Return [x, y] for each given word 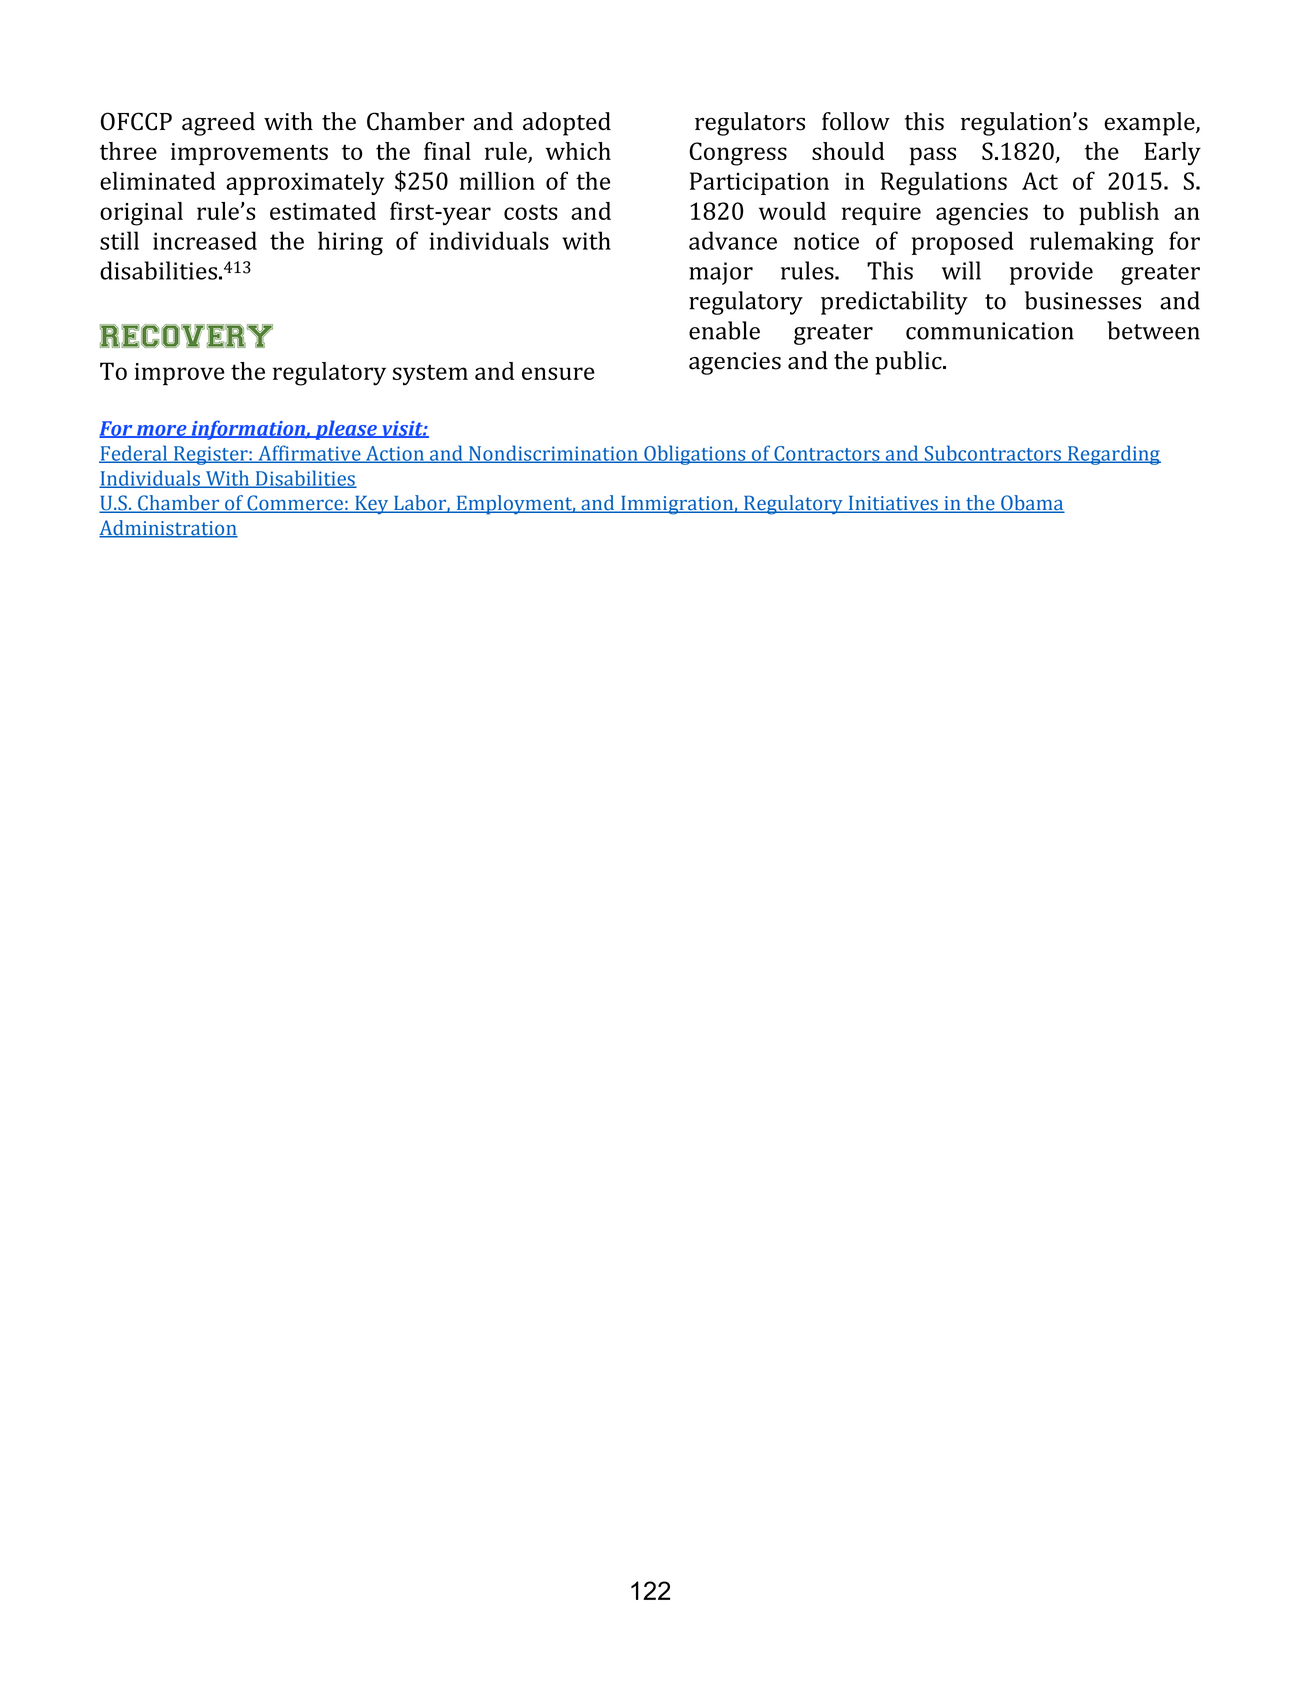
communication [990, 331]
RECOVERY [186, 336]
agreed [218, 124]
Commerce [295, 504]
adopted [567, 124]
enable [724, 330]
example [1150, 124]
